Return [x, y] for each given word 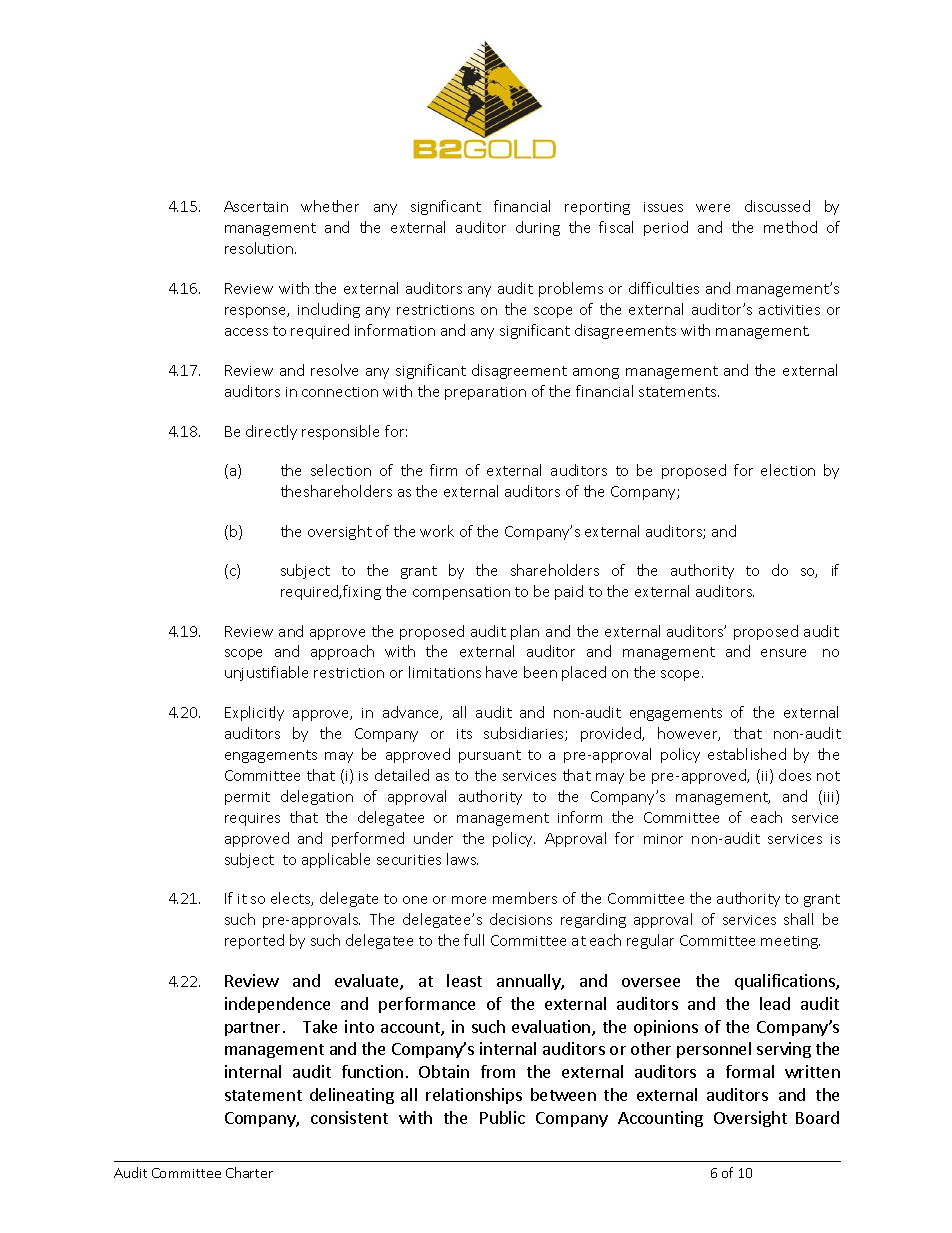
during [538, 228]
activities [789, 310]
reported [254, 941]
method [790, 227]
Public [502, 1117]
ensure [783, 653]
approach [342, 652]
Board [817, 1117]
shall [798, 919]
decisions [521, 919]
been [540, 672]
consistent [349, 1117]
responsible [340, 432]
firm [443, 470]
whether [330, 206]
